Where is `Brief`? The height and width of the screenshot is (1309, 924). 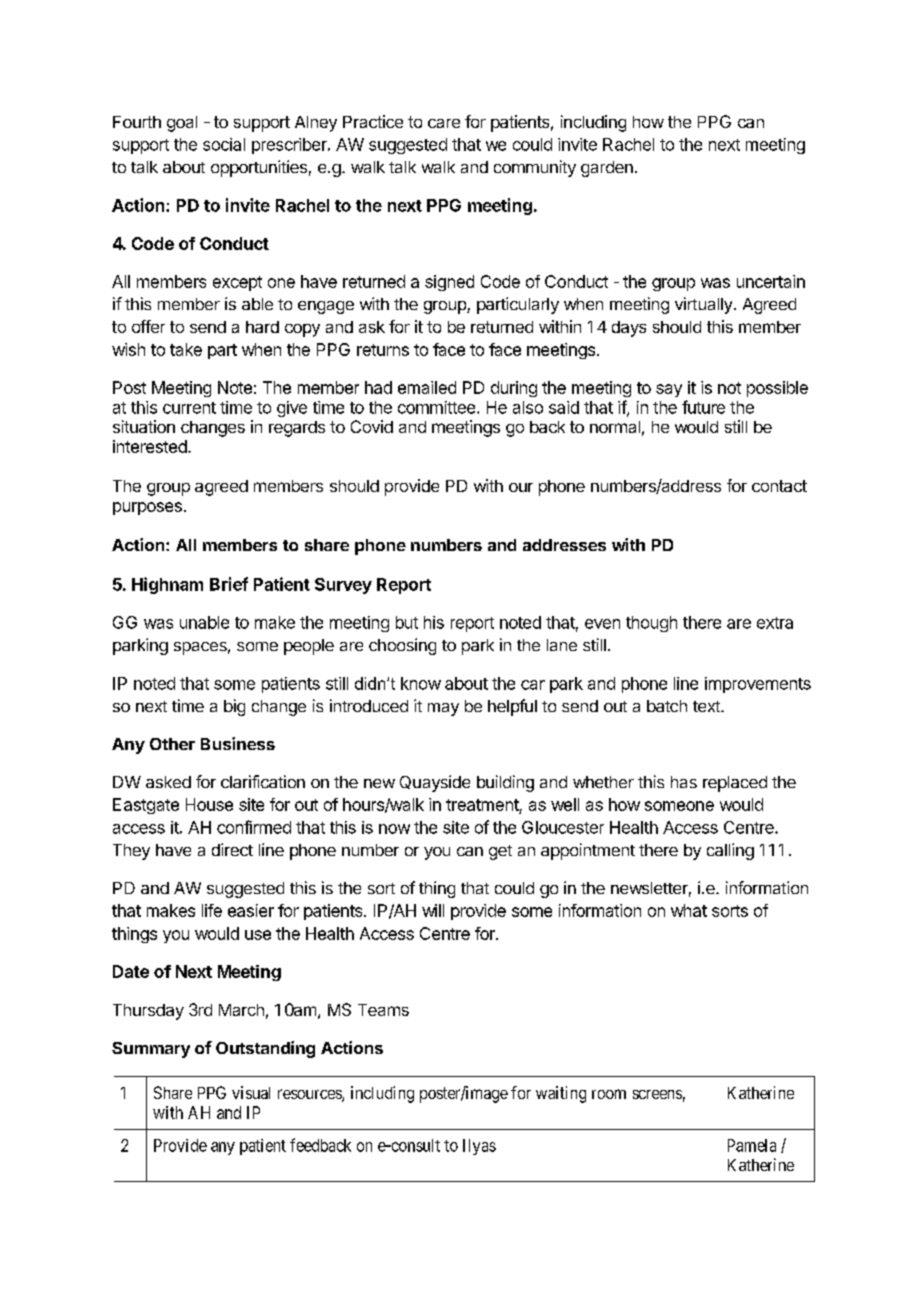 Brief is located at coordinates (229, 584).
